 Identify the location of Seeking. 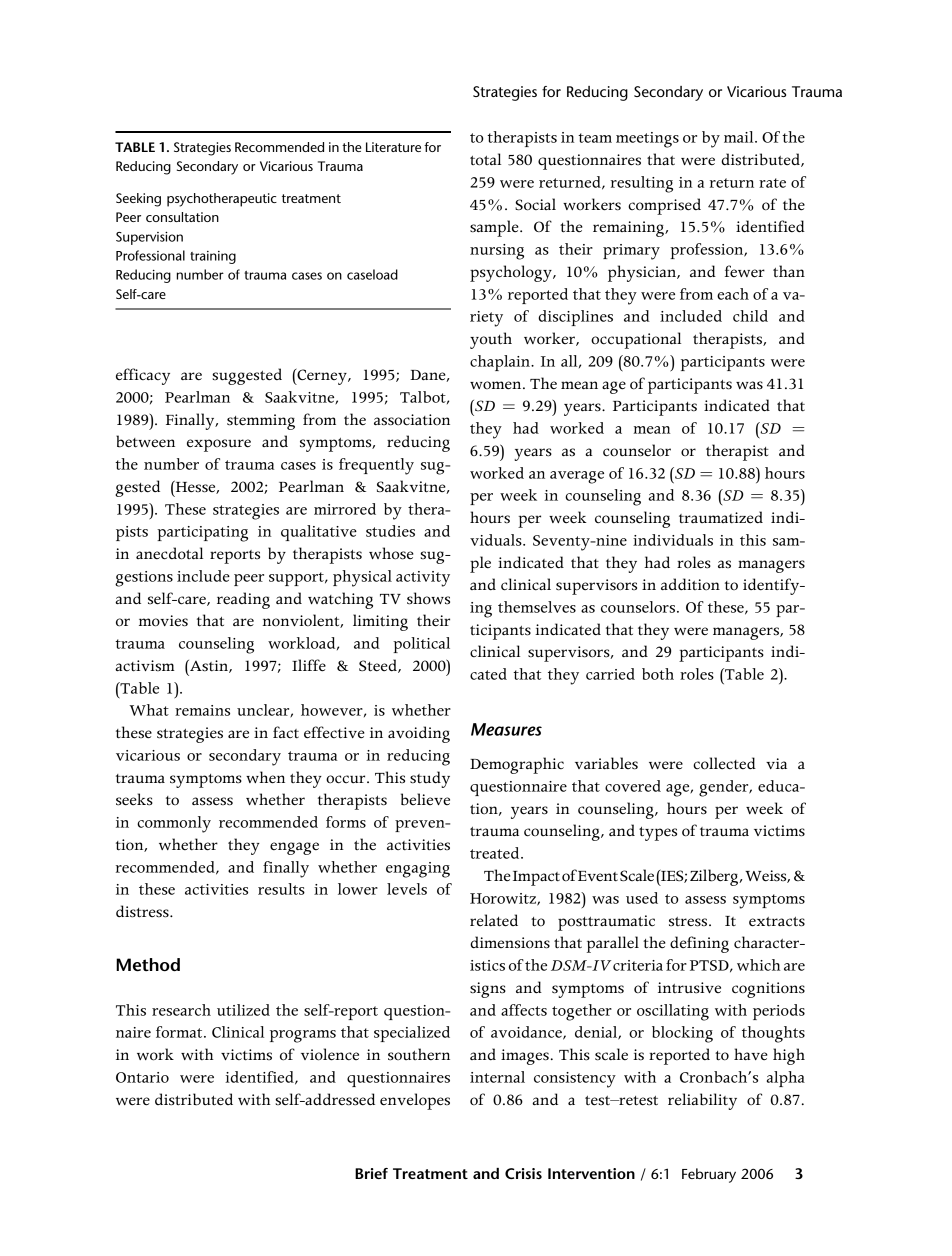
(138, 200).
